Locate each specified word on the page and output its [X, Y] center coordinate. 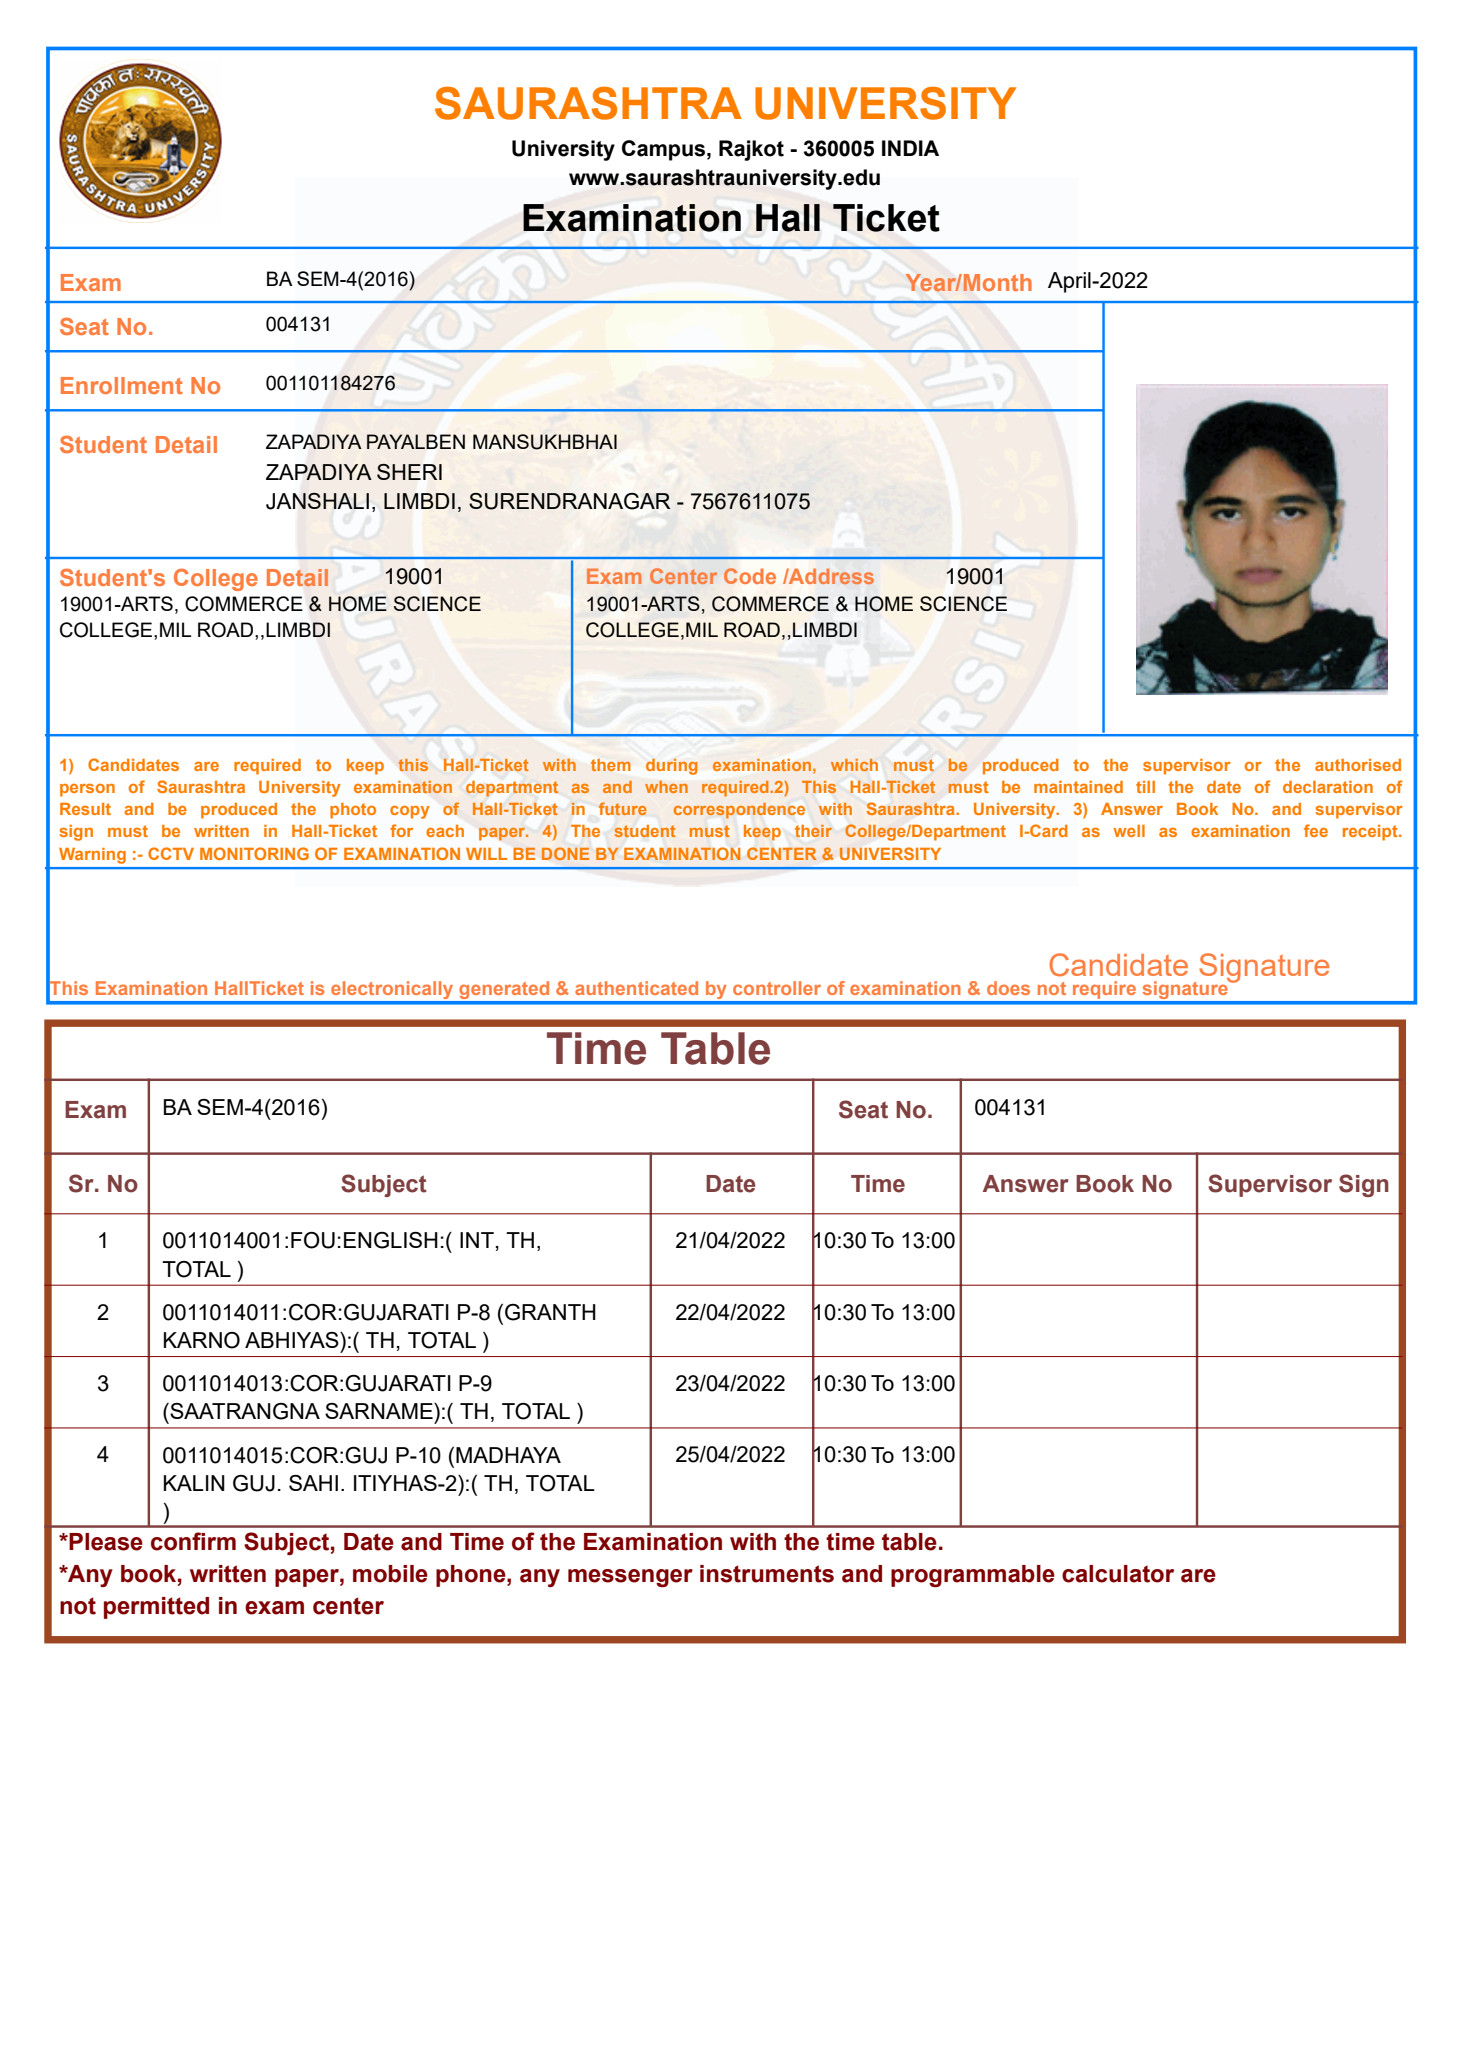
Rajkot [751, 150]
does [1008, 988]
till [1145, 787]
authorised [1358, 765]
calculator [1118, 1574]
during [672, 766]
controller [777, 988]
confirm [193, 1541]
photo [353, 811]
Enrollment [122, 385]
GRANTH [550, 1312]
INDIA [910, 148]
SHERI [409, 472]
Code [750, 576]
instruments [767, 1574]
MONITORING [254, 853]
